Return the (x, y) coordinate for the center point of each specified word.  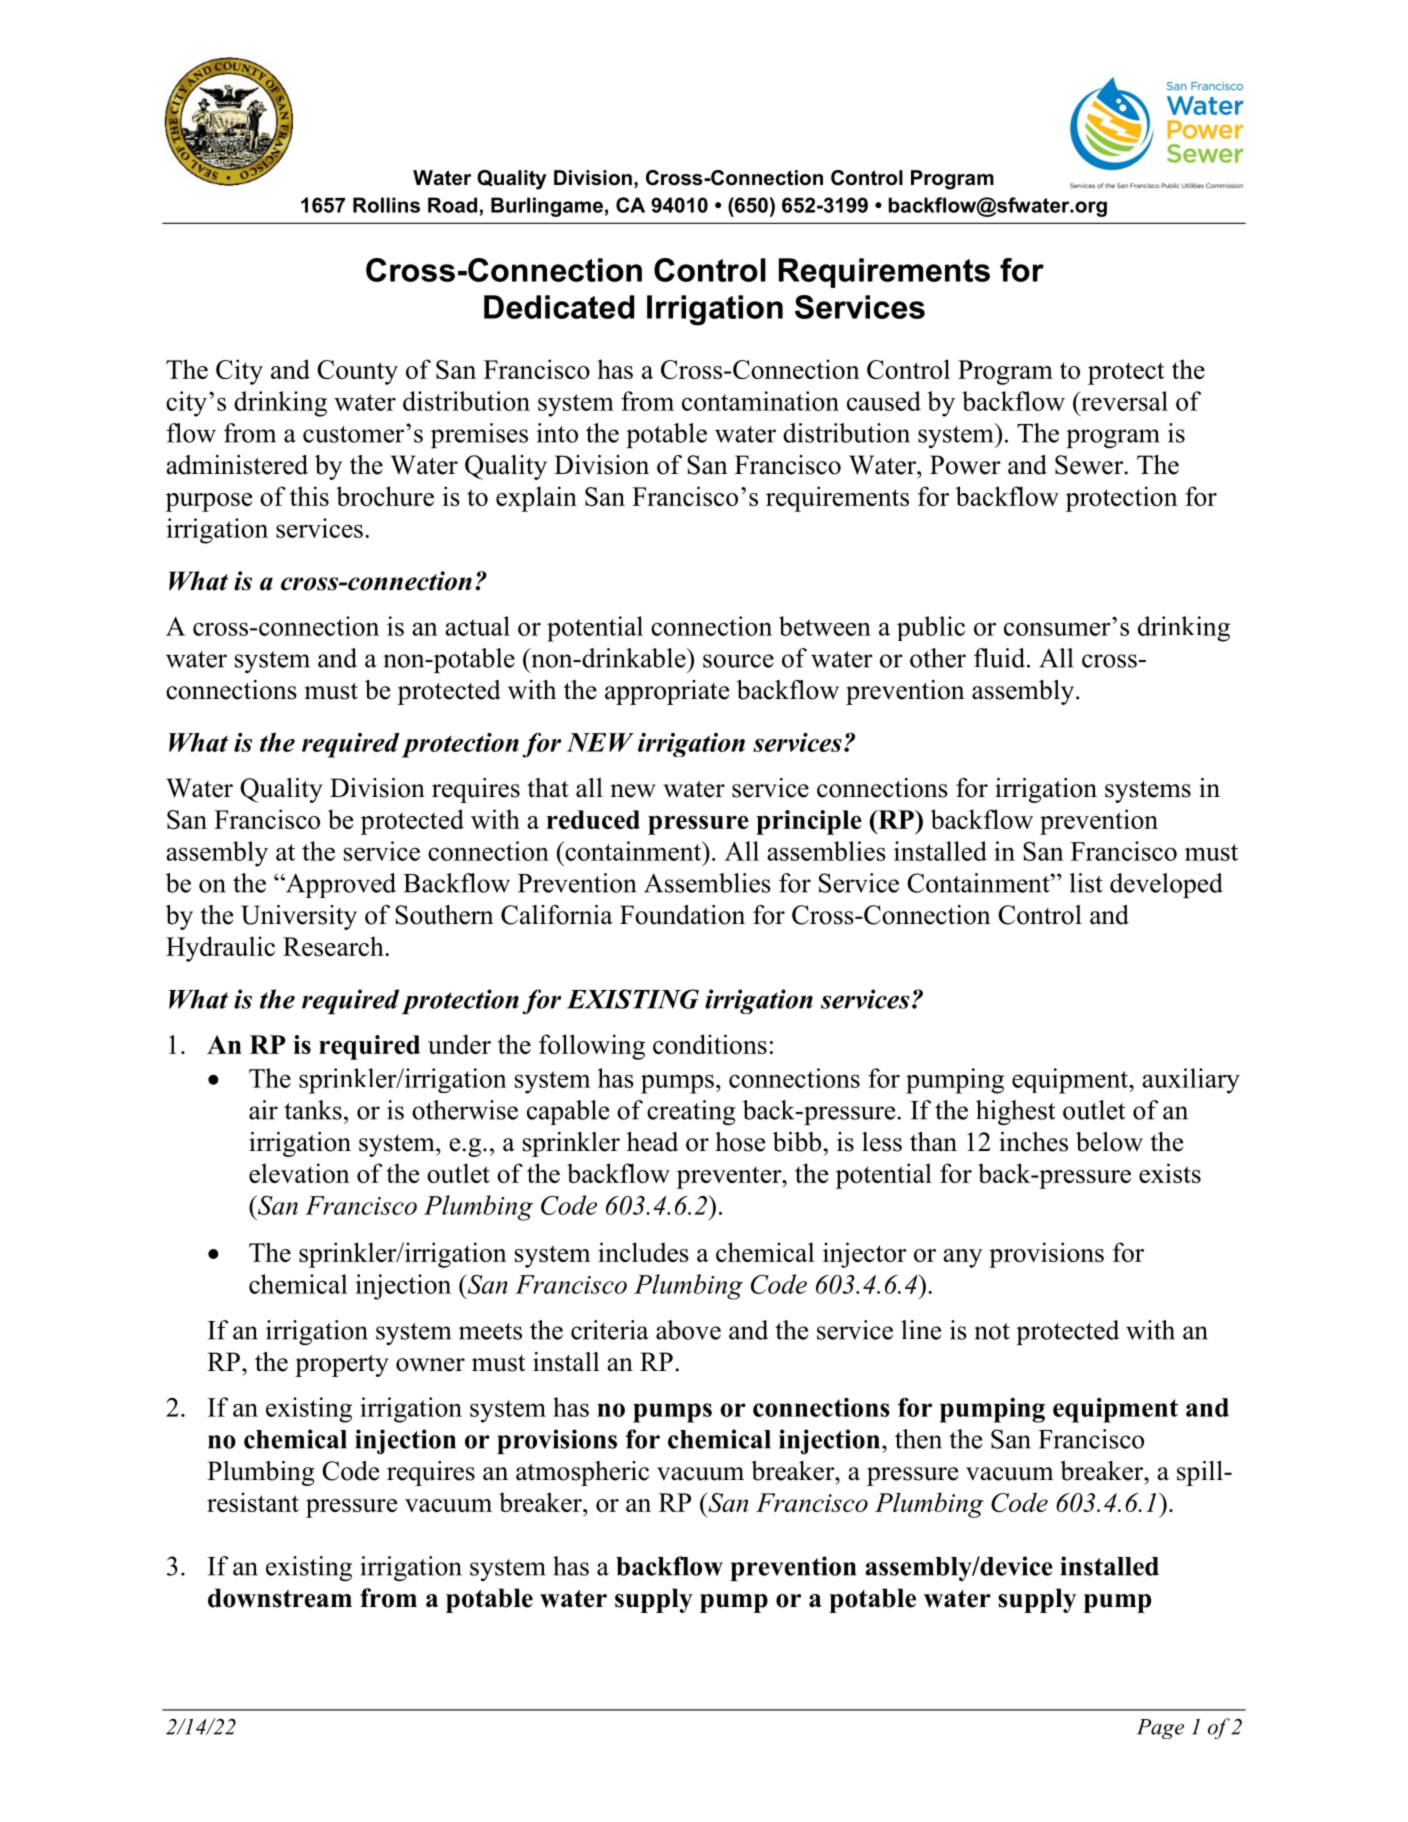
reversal (1123, 401)
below (1109, 1142)
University (299, 917)
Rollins (386, 205)
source (738, 661)
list (1086, 883)
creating (691, 1112)
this (309, 496)
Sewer (1090, 465)
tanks (313, 1110)
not (992, 1331)
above (688, 1330)
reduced (593, 819)
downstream (280, 1598)
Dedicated (559, 307)
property (342, 1365)
